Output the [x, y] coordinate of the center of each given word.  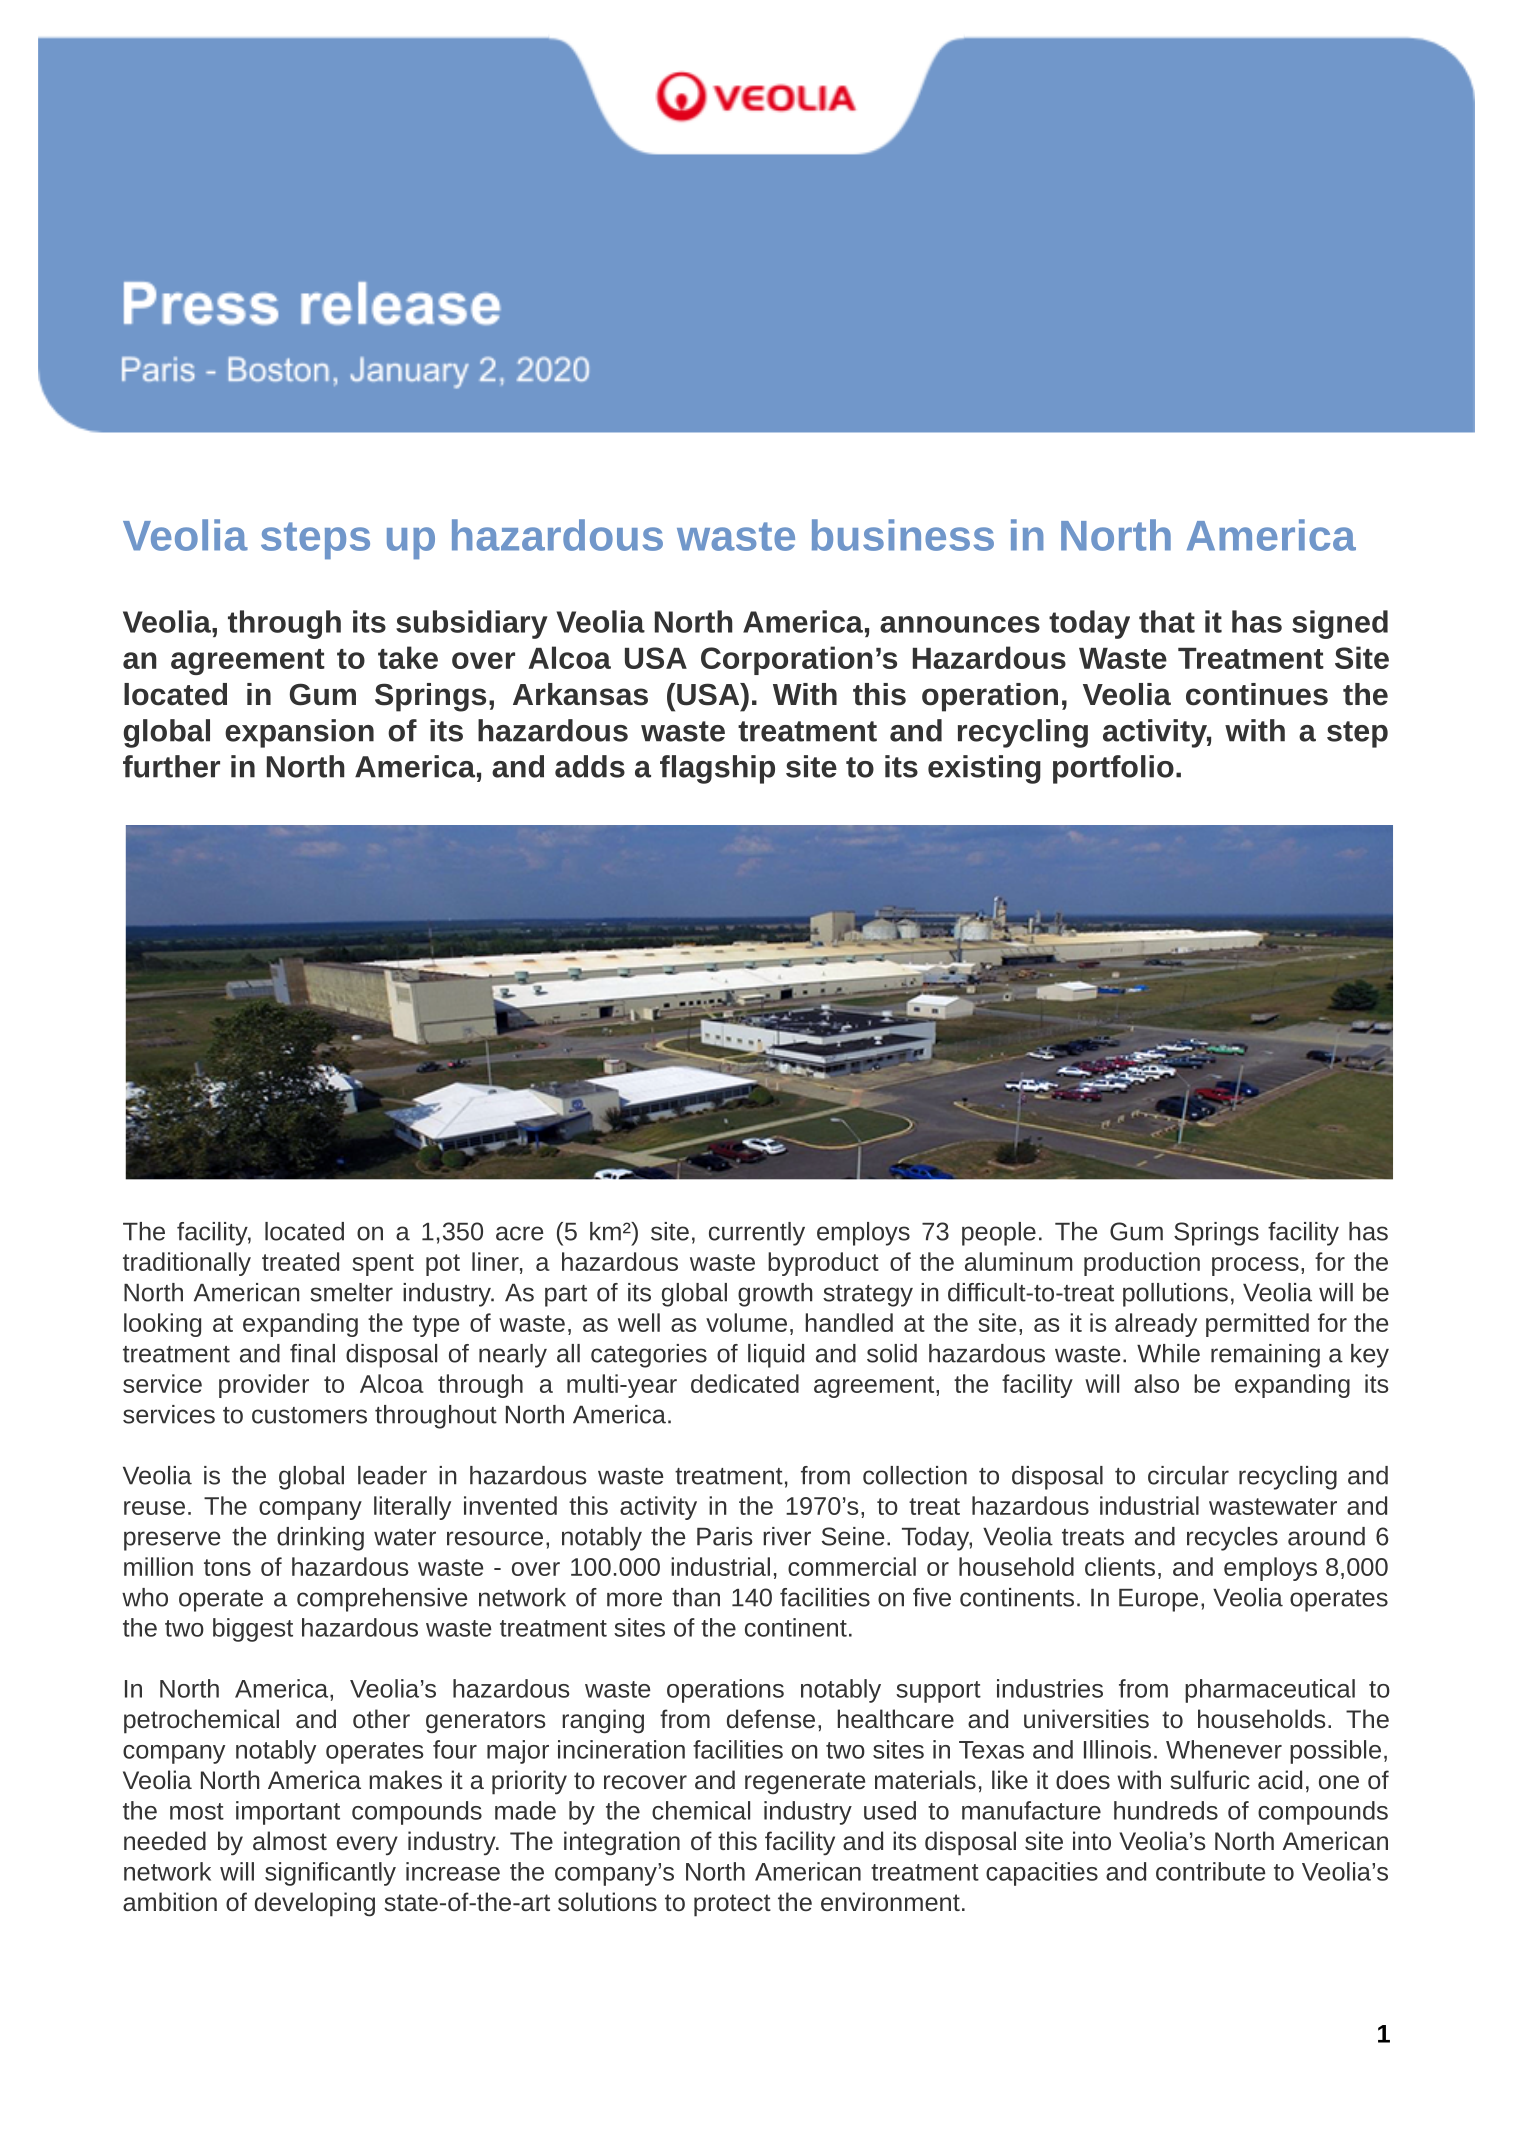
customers [309, 1415]
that [1167, 621]
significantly [330, 1874]
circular [1188, 1475]
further [171, 766]
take [408, 657]
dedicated [745, 1383]
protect [732, 1905]
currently [757, 1234]
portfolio [1113, 769]
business [903, 535]
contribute [1210, 1871]
